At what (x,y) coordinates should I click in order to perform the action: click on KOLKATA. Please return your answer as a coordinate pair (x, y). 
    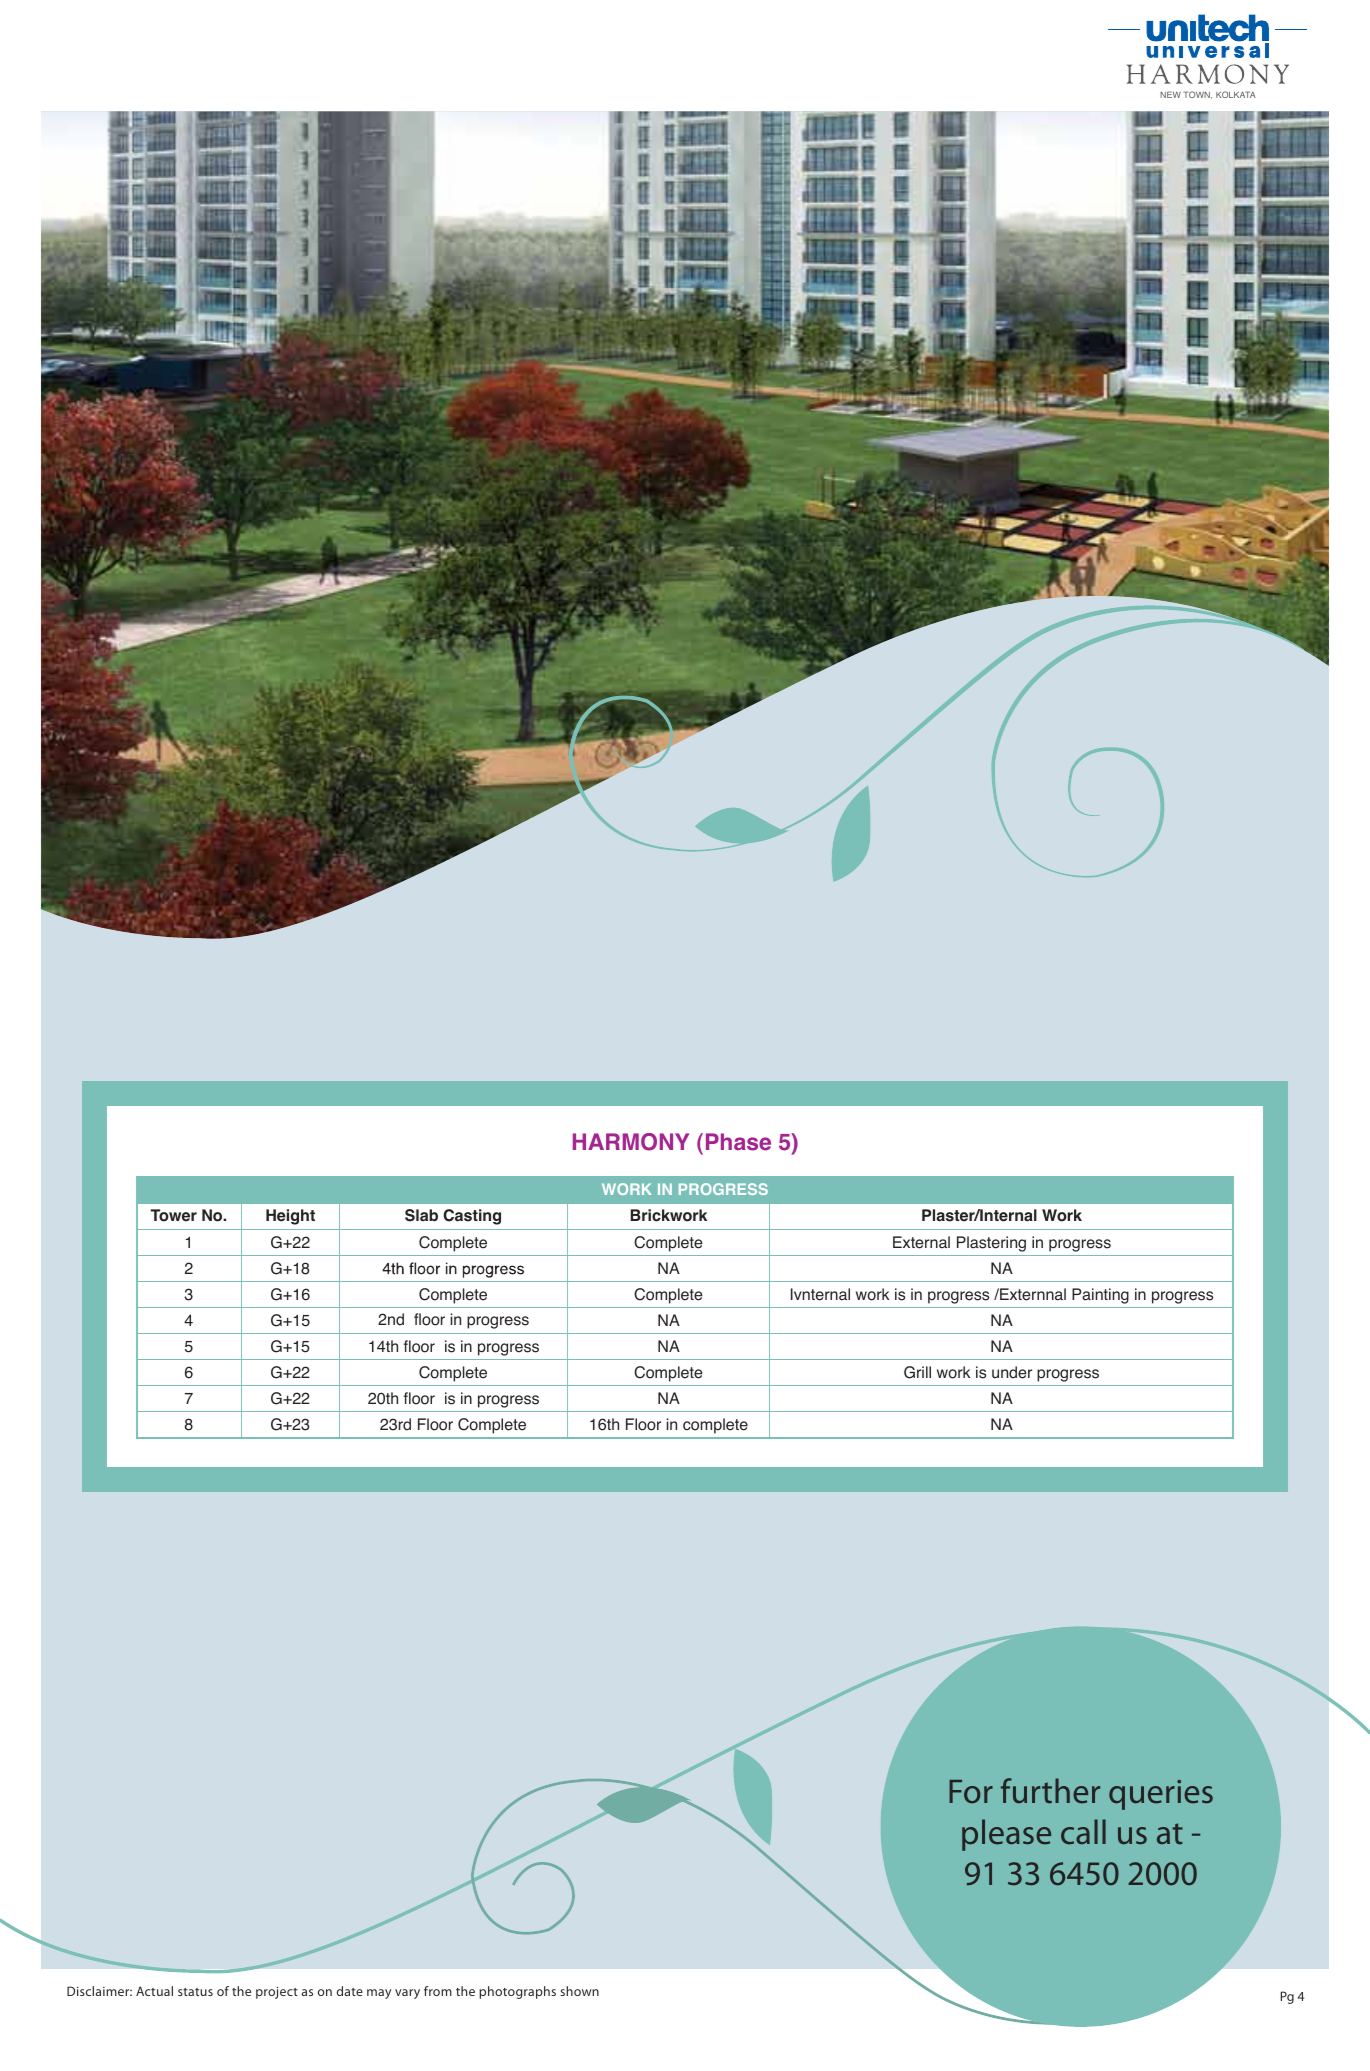
    Looking at the image, I should click on (1236, 94).
